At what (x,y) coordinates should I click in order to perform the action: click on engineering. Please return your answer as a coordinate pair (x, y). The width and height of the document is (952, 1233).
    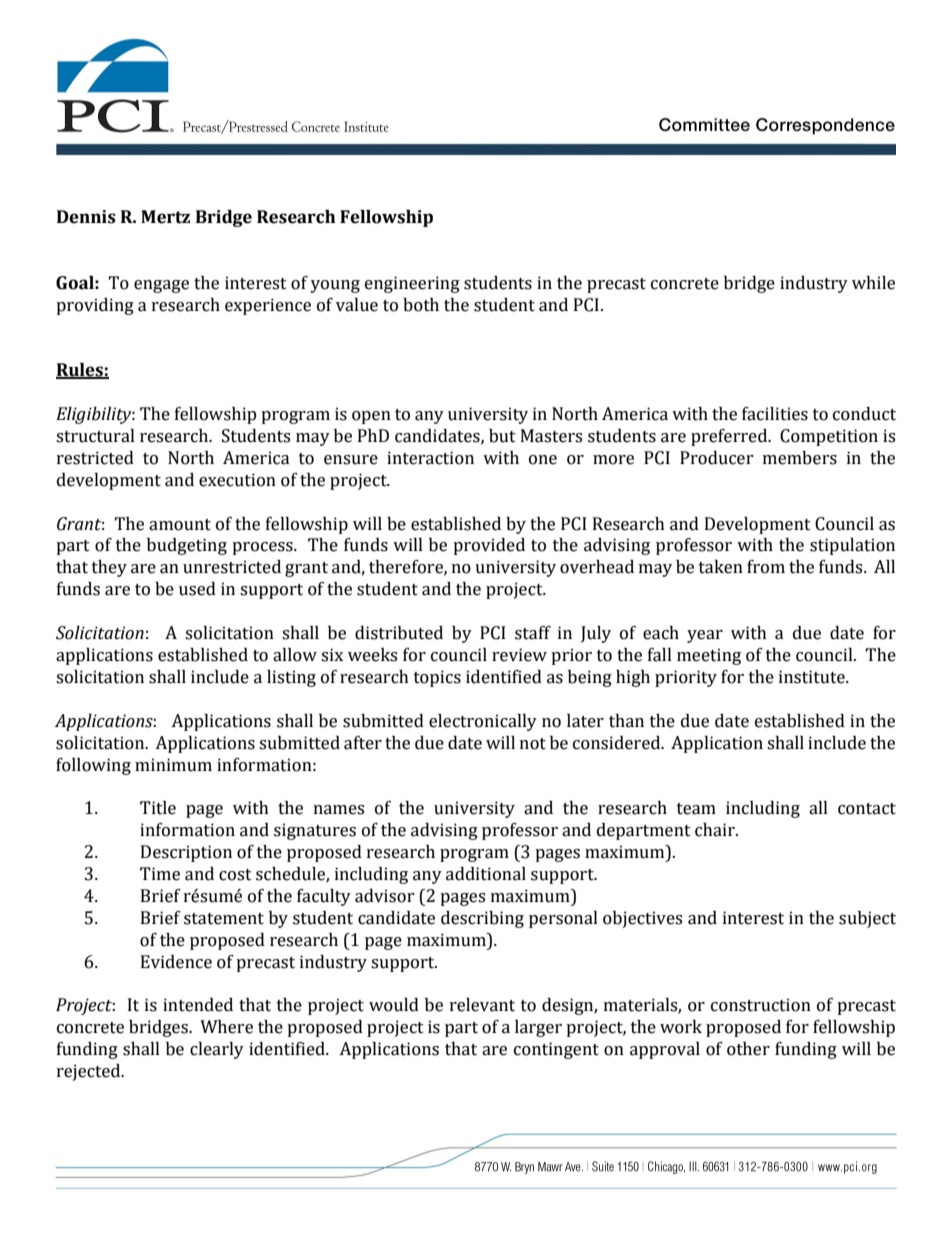
    Looking at the image, I should click on (412, 284).
